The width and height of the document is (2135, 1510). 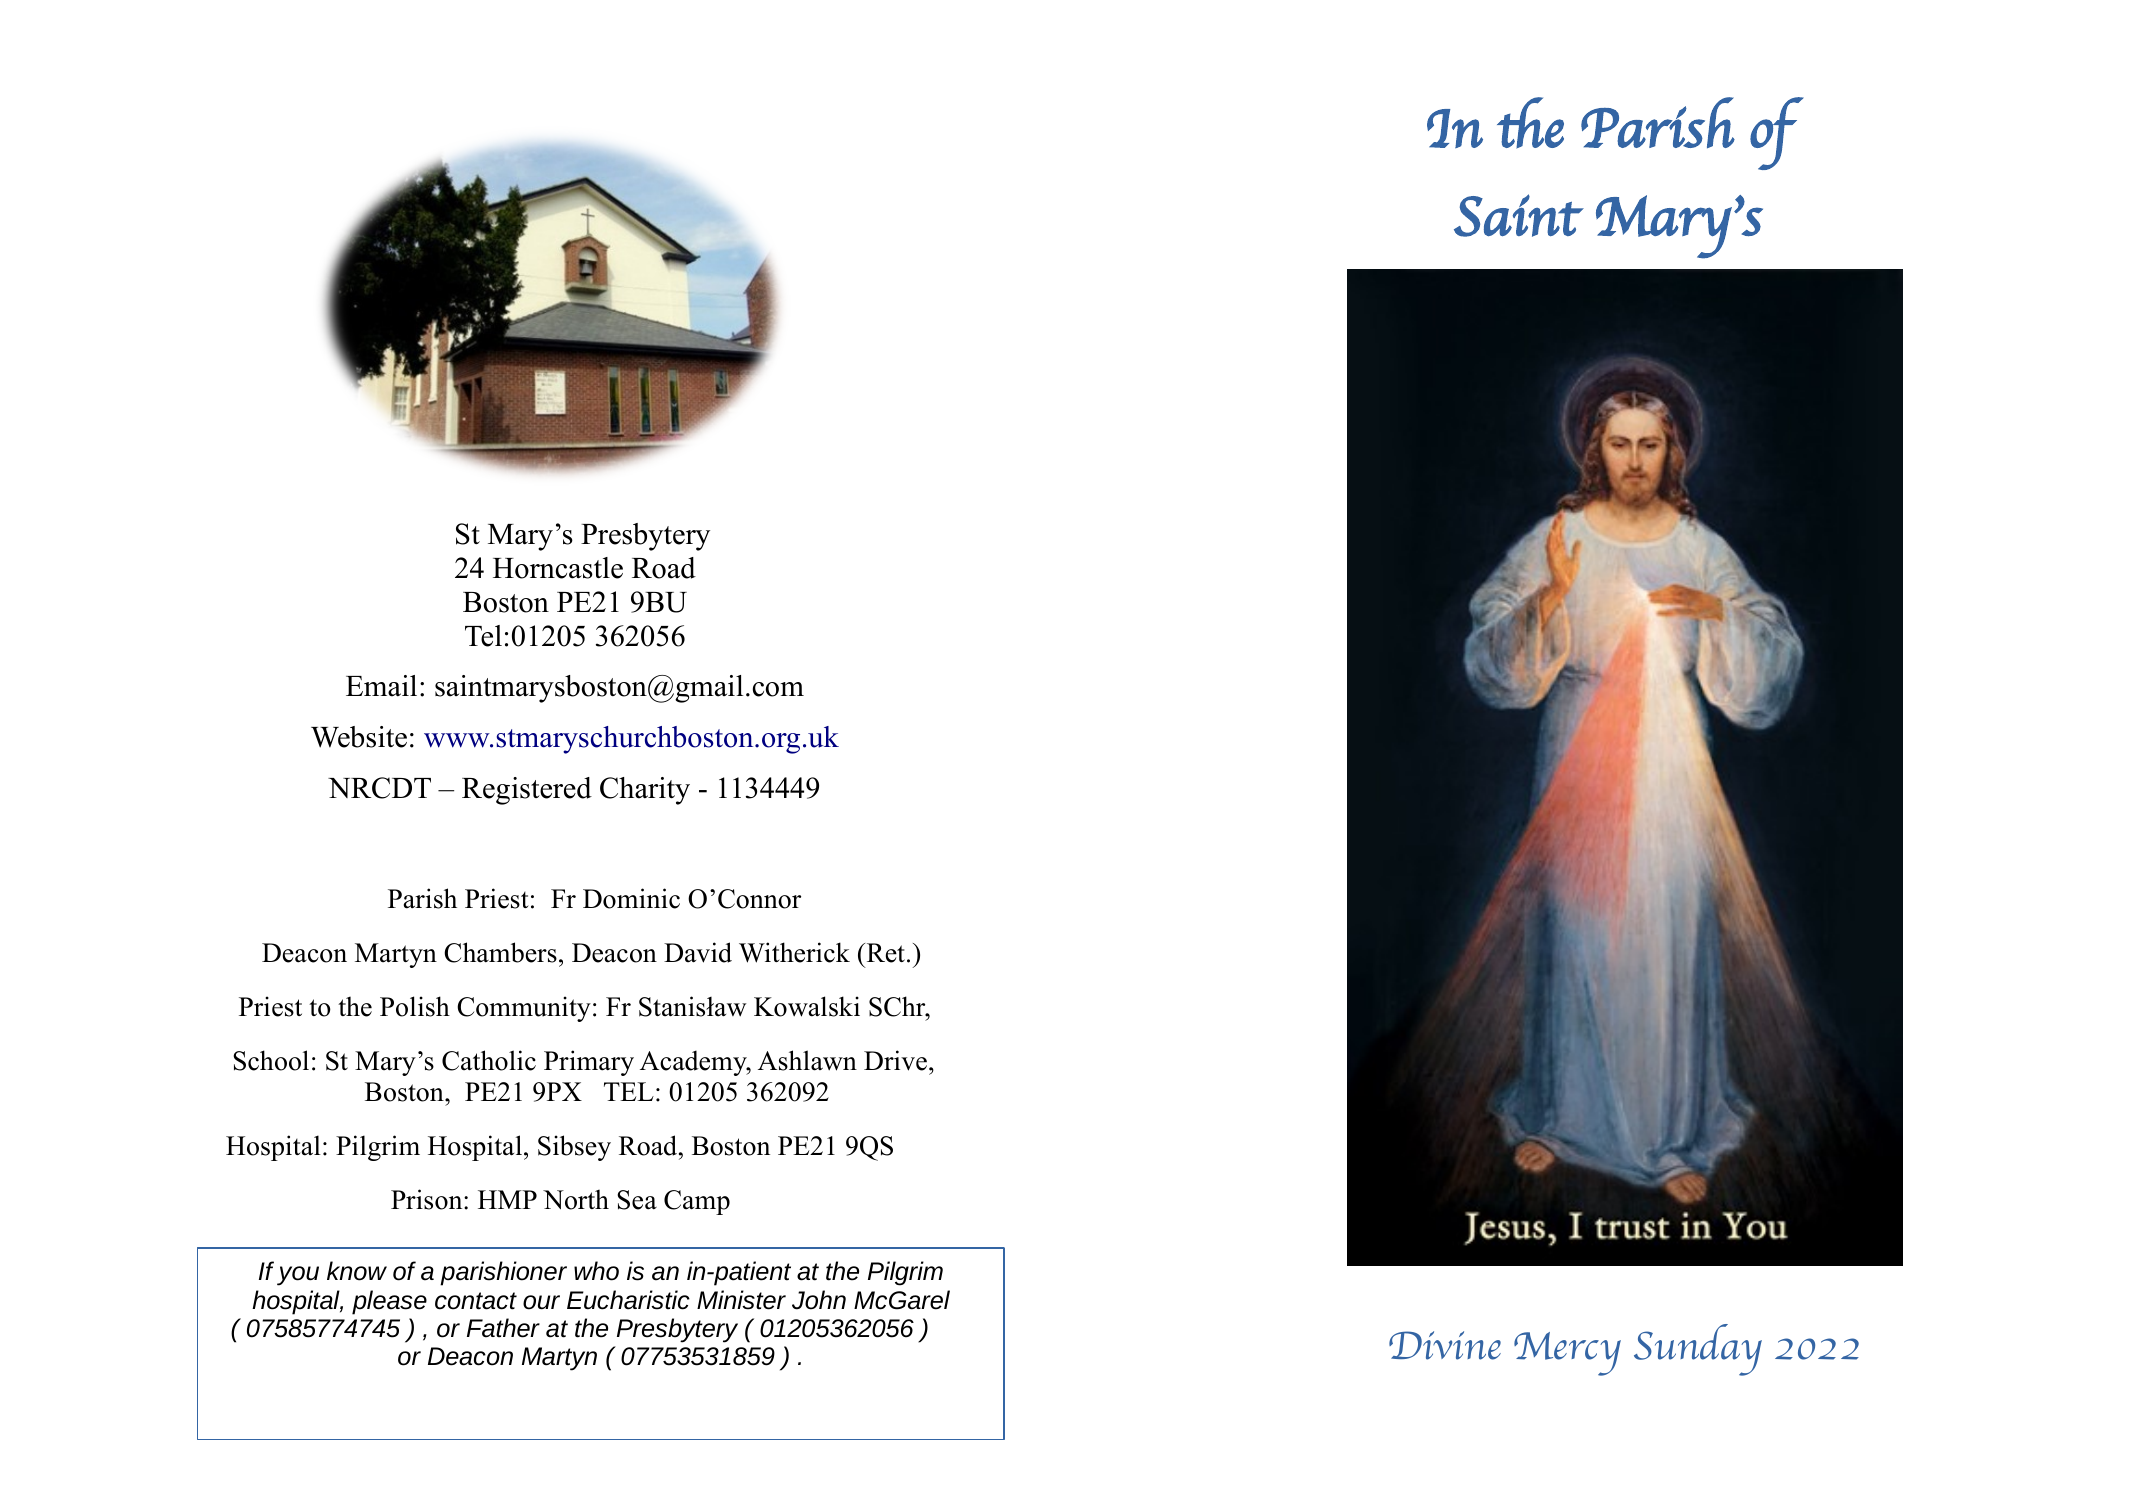 I want to click on Charity, so click(x=645, y=791).
